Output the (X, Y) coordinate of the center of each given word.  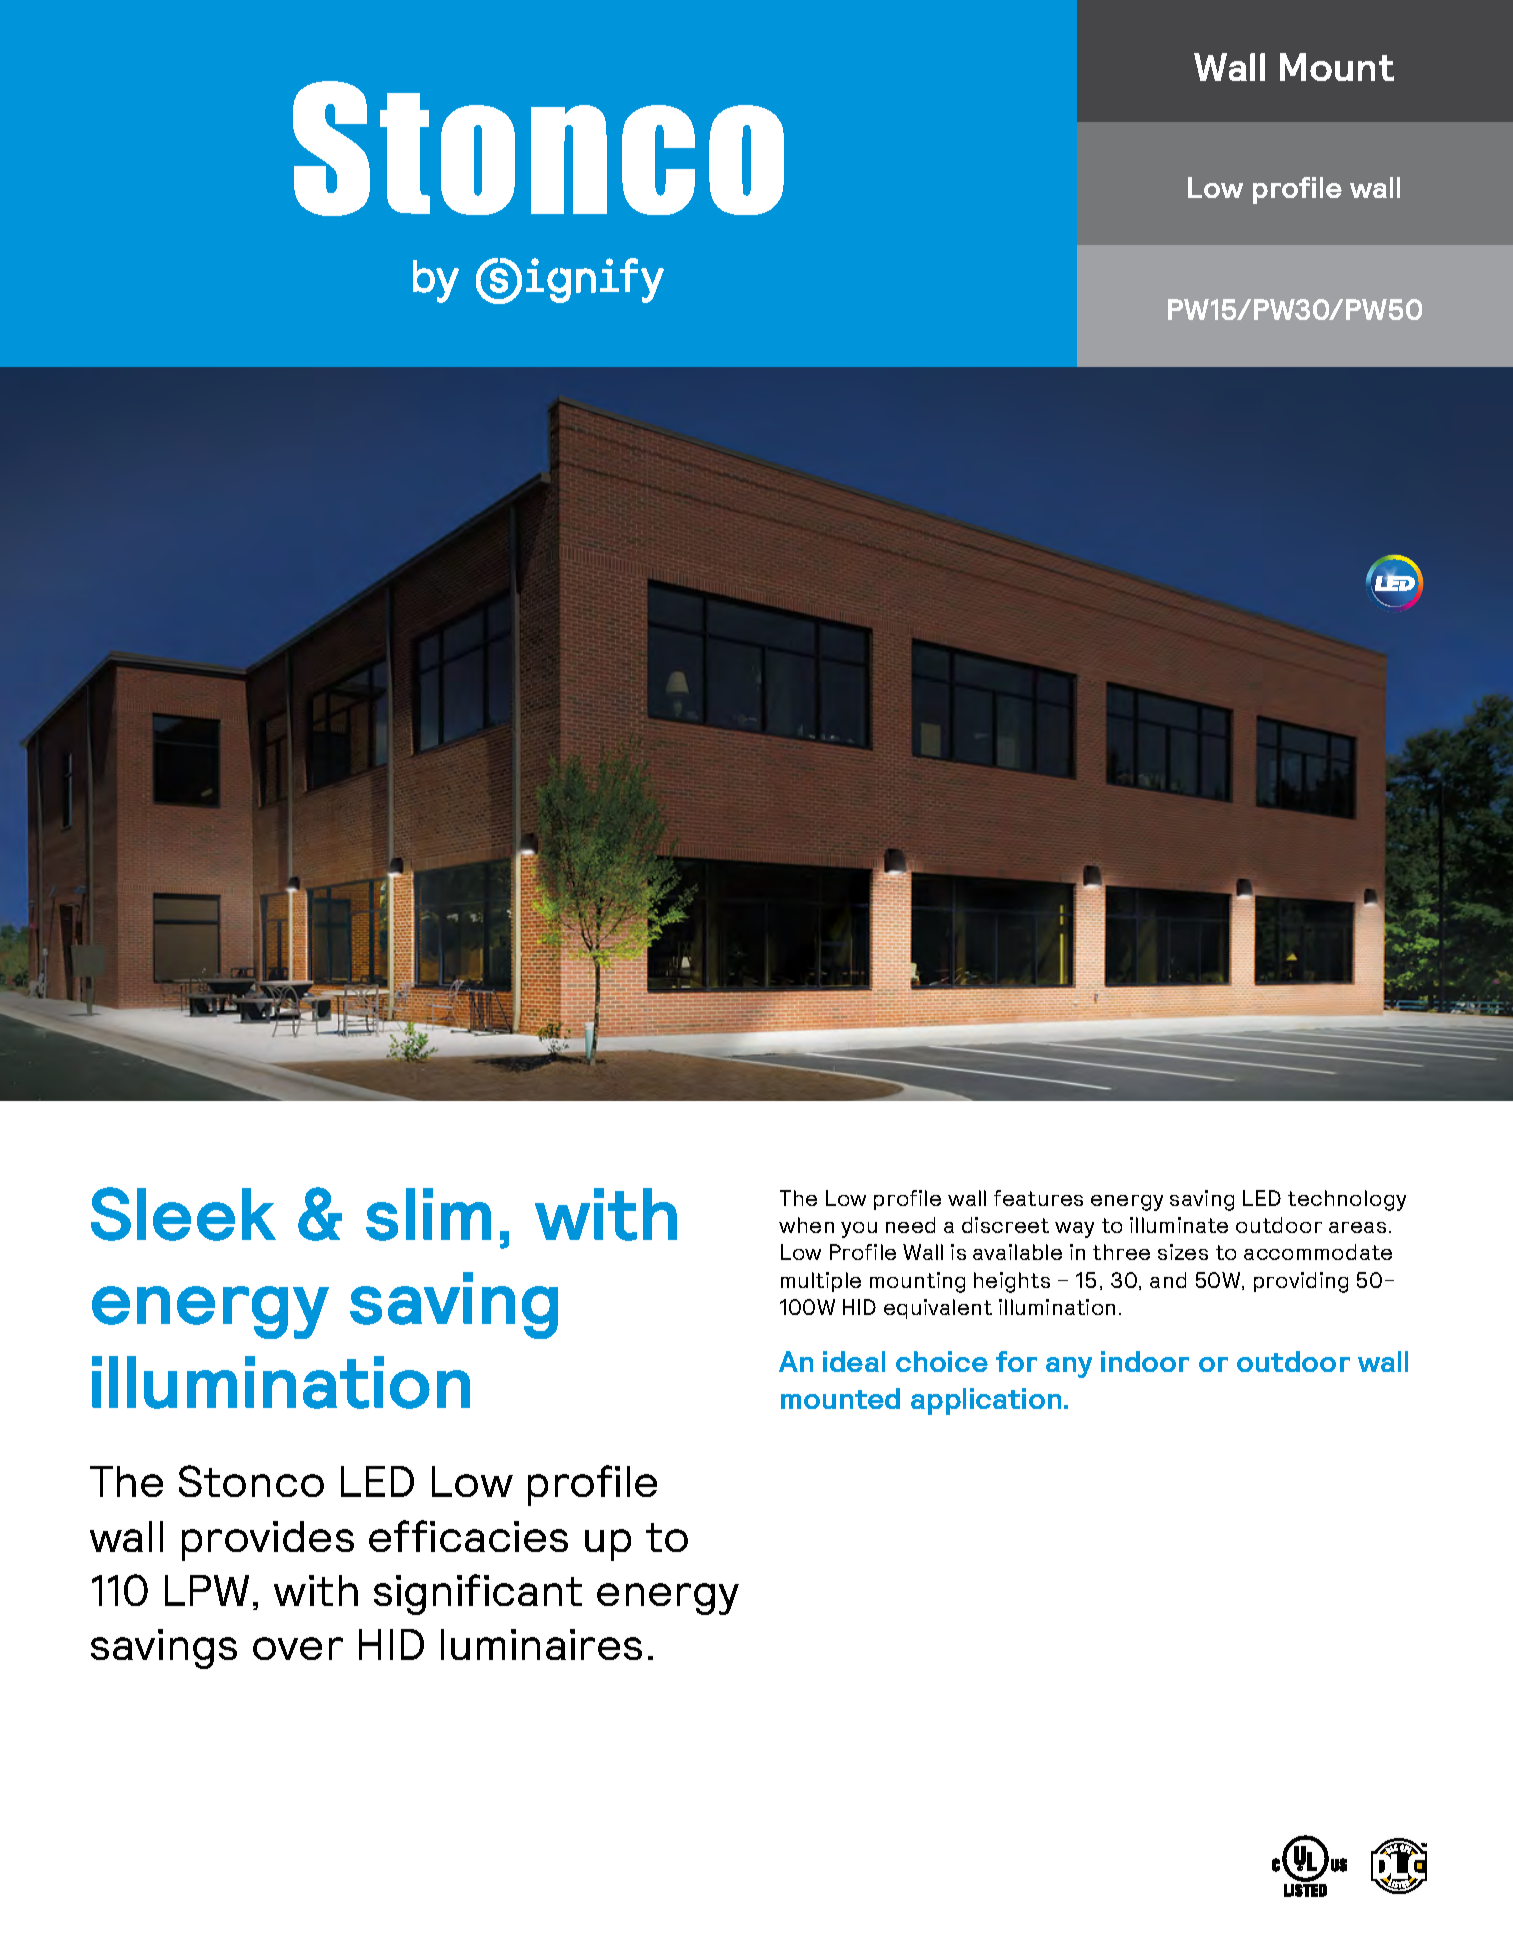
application (986, 1401)
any (1069, 1367)
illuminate (1179, 1225)
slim (428, 1214)
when (806, 1225)
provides (268, 1541)
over (298, 1648)
